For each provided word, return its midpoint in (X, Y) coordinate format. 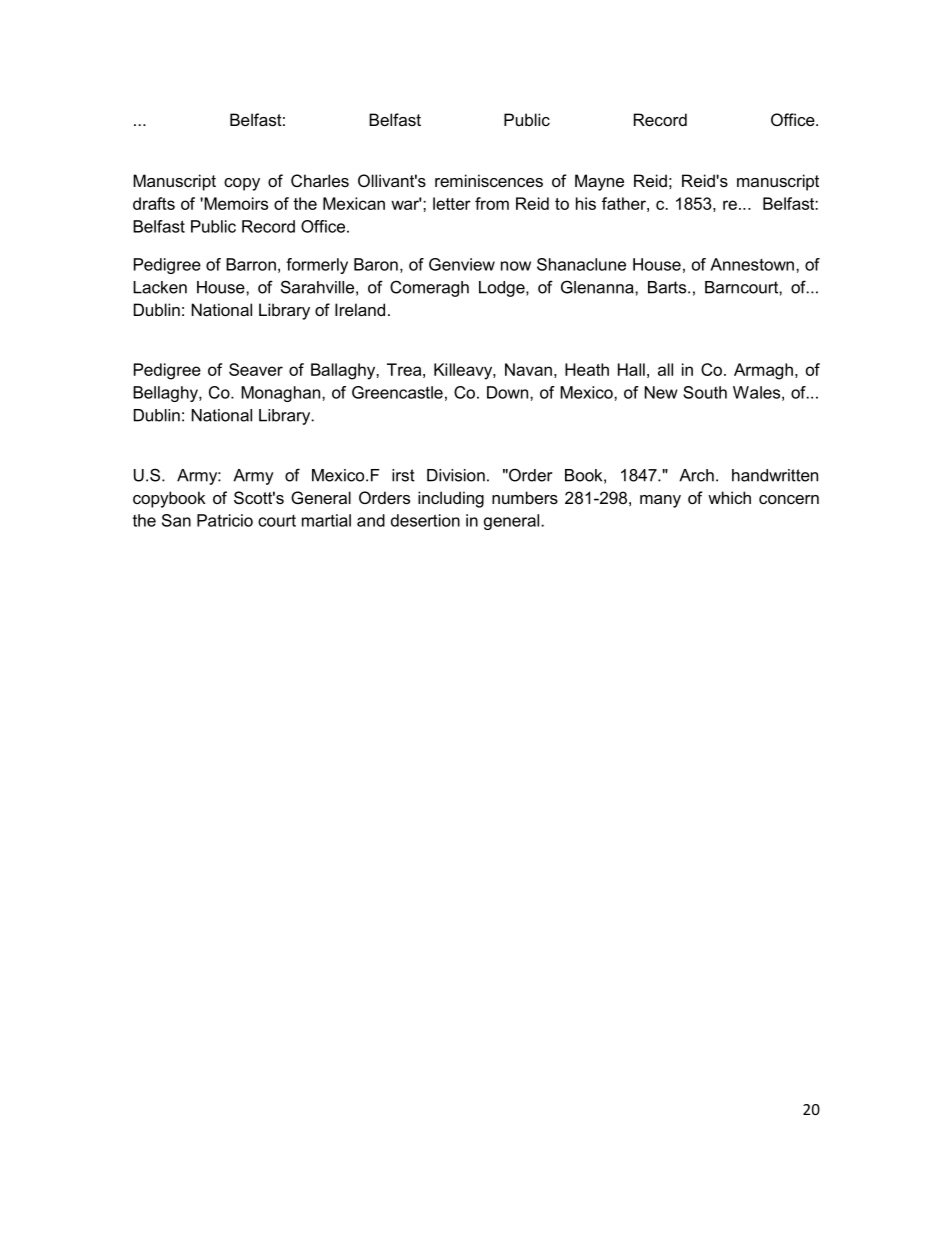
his (586, 203)
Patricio (225, 520)
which (729, 497)
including (451, 499)
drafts (154, 203)
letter (452, 203)
